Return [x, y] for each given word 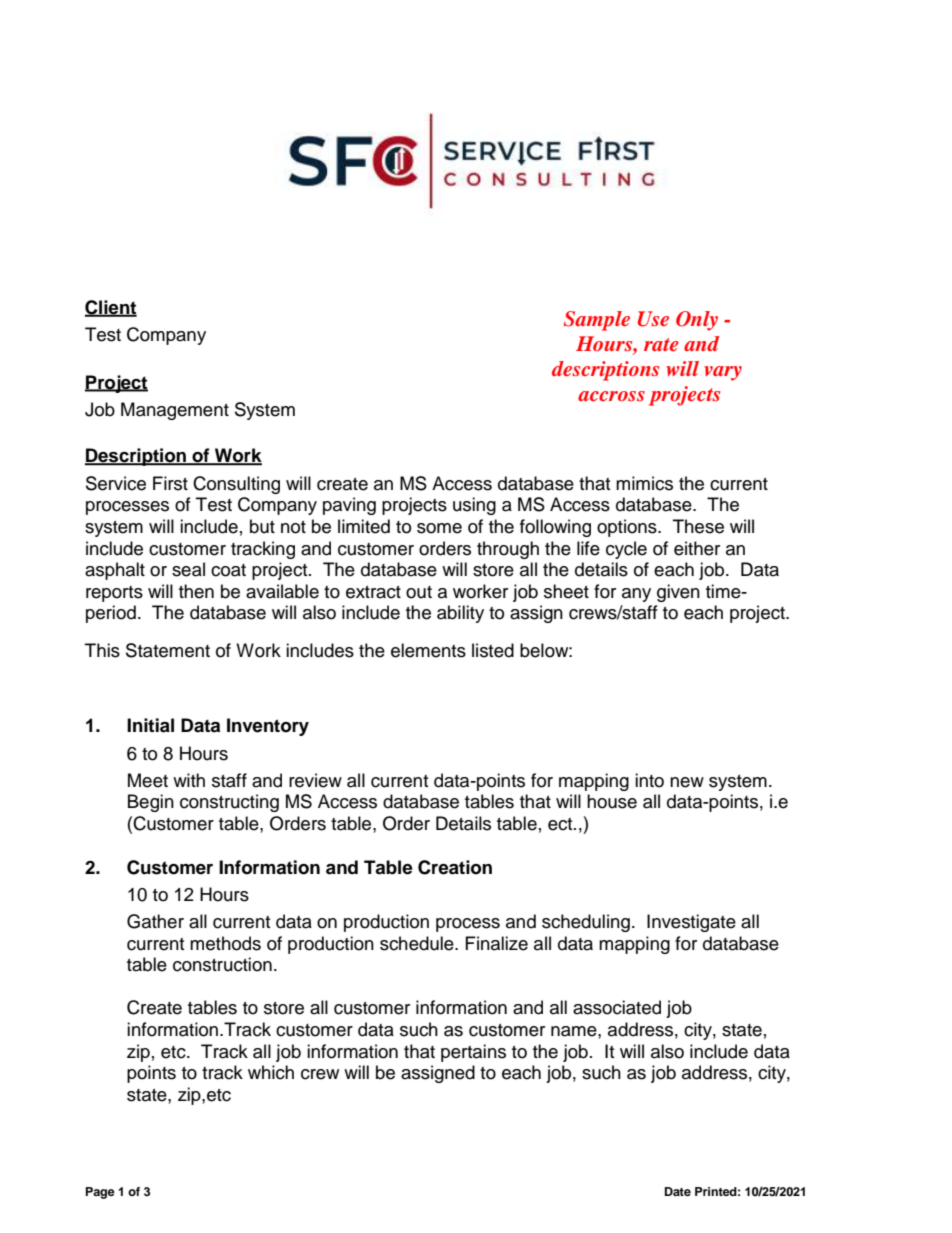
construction [222, 964]
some [439, 528]
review [315, 780]
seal [188, 569]
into [649, 780]
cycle [626, 550]
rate [661, 344]
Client [111, 308]
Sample [597, 321]
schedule [418, 943]
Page [100, 1193]
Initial [150, 725]
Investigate [691, 923]
